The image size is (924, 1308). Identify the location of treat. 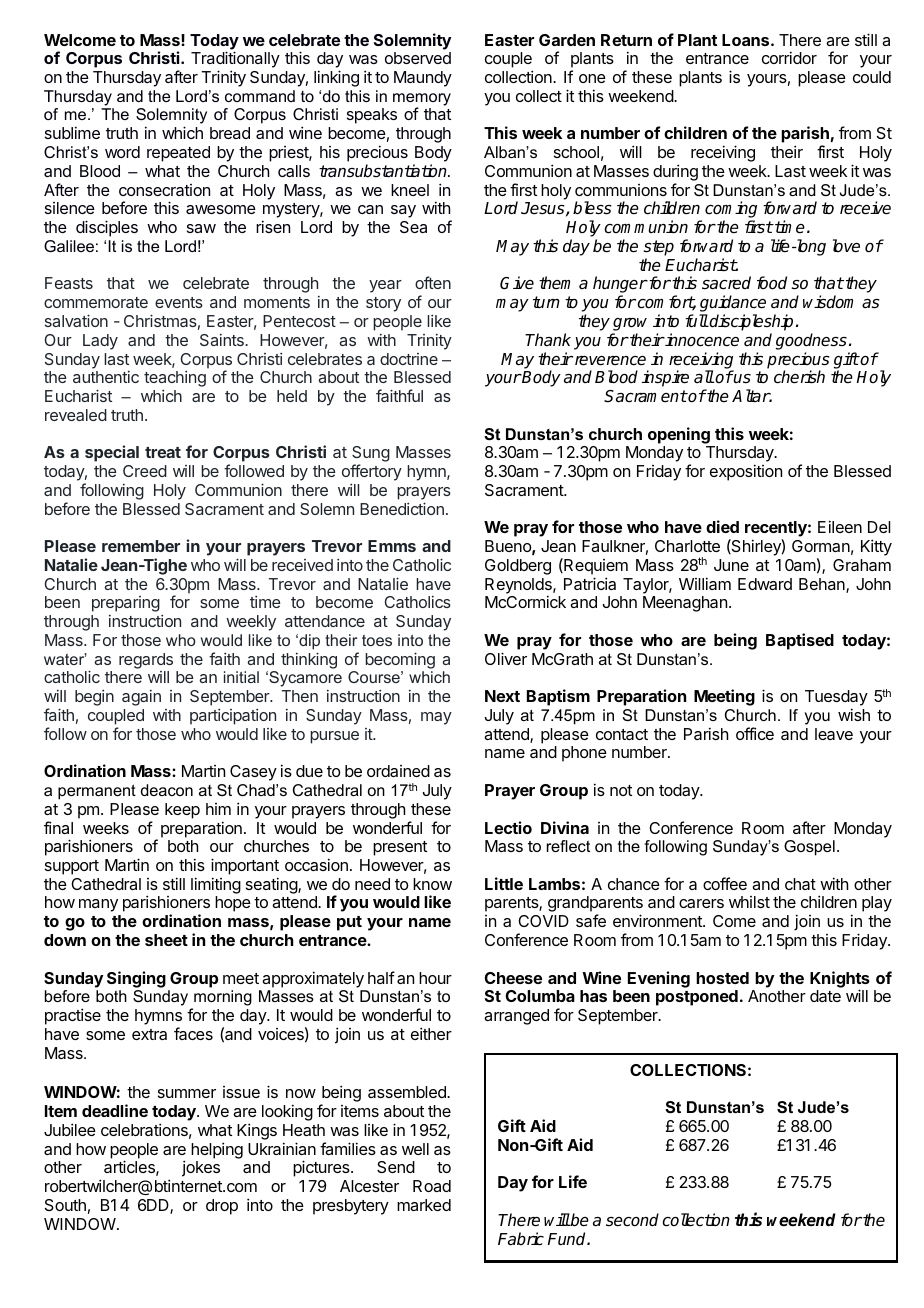
(163, 452).
